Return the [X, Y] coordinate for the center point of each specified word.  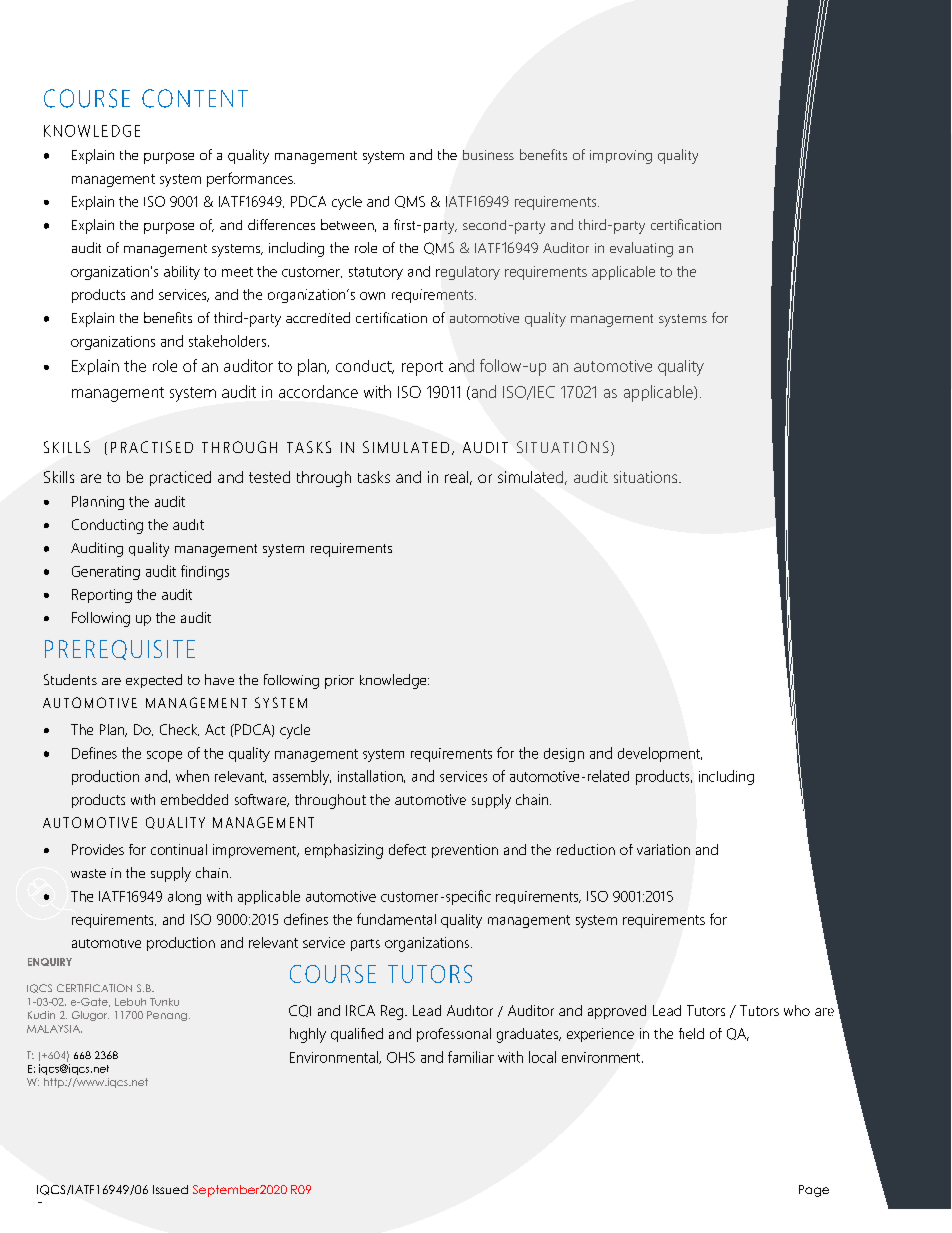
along [184, 898]
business [488, 155]
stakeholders [229, 341]
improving [621, 157]
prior [339, 682]
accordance [318, 391]
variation [663, 849]
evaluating [641, 249]
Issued [170, 1189]
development [660, 754]
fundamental [396, 919]
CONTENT [195, 98]
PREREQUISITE [120, 650]
